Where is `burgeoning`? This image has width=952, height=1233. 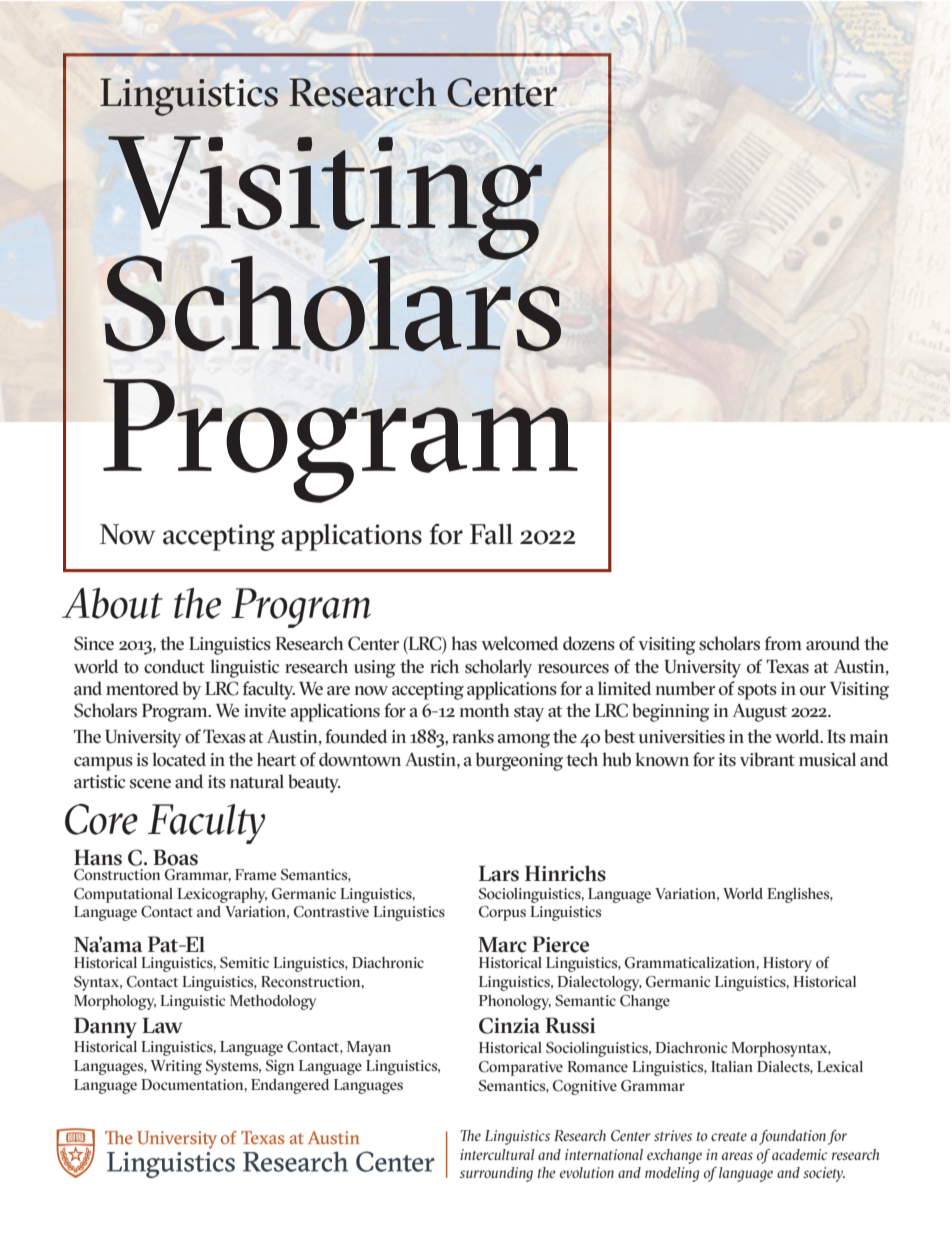 burgeoning is located at coordinates (519, 761).
